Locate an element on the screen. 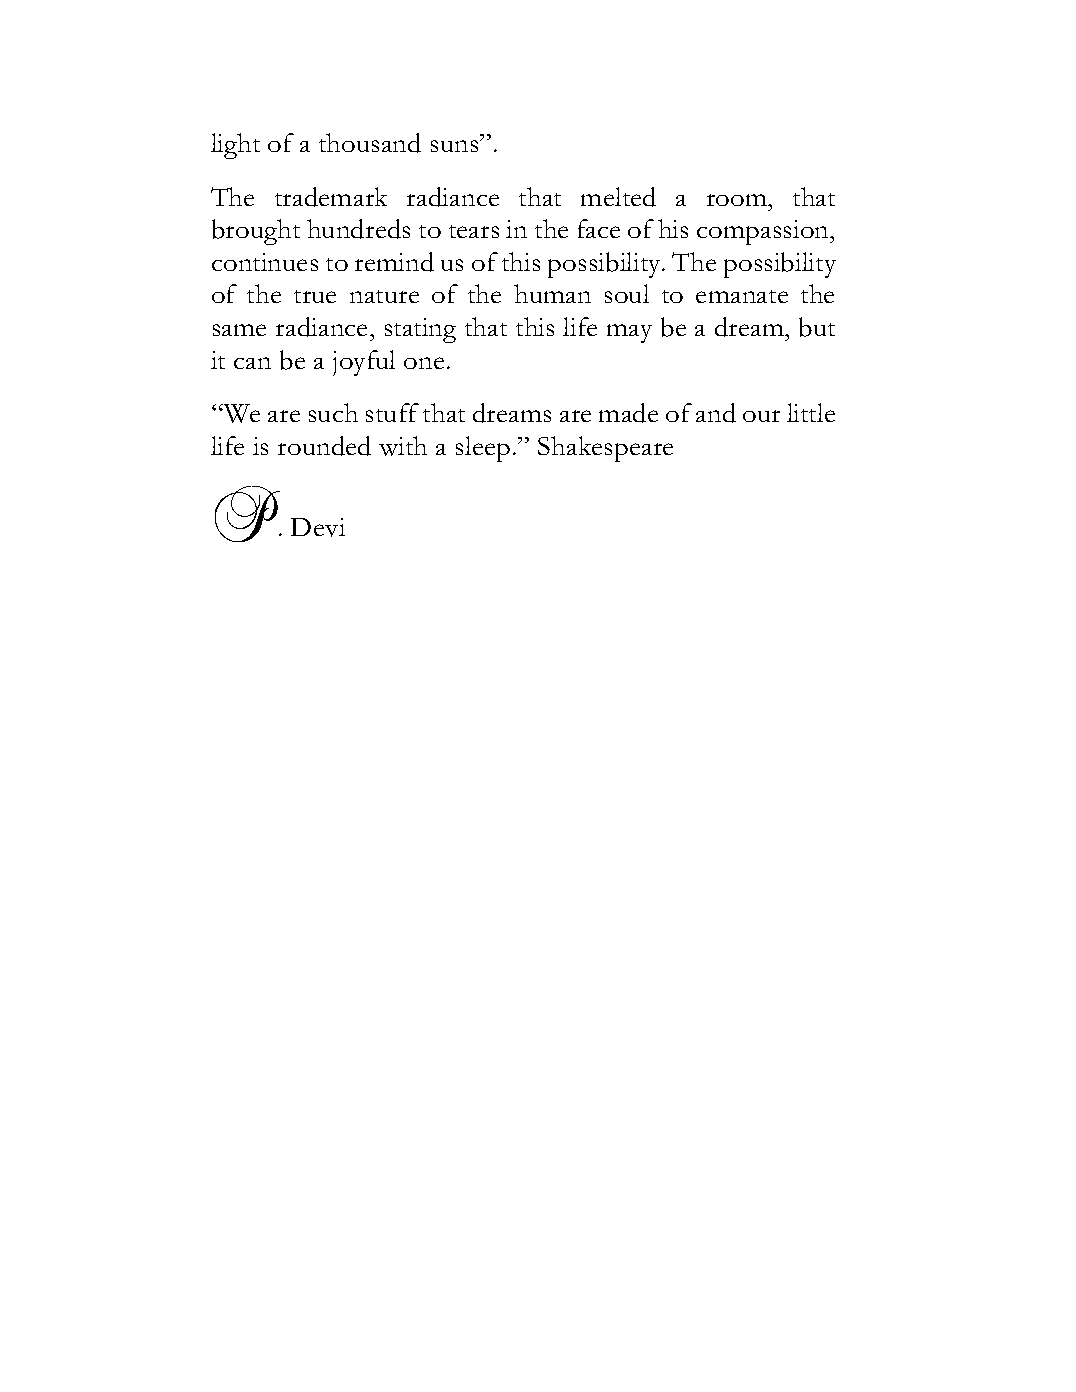  tears is located at coordinates (474, 231).
